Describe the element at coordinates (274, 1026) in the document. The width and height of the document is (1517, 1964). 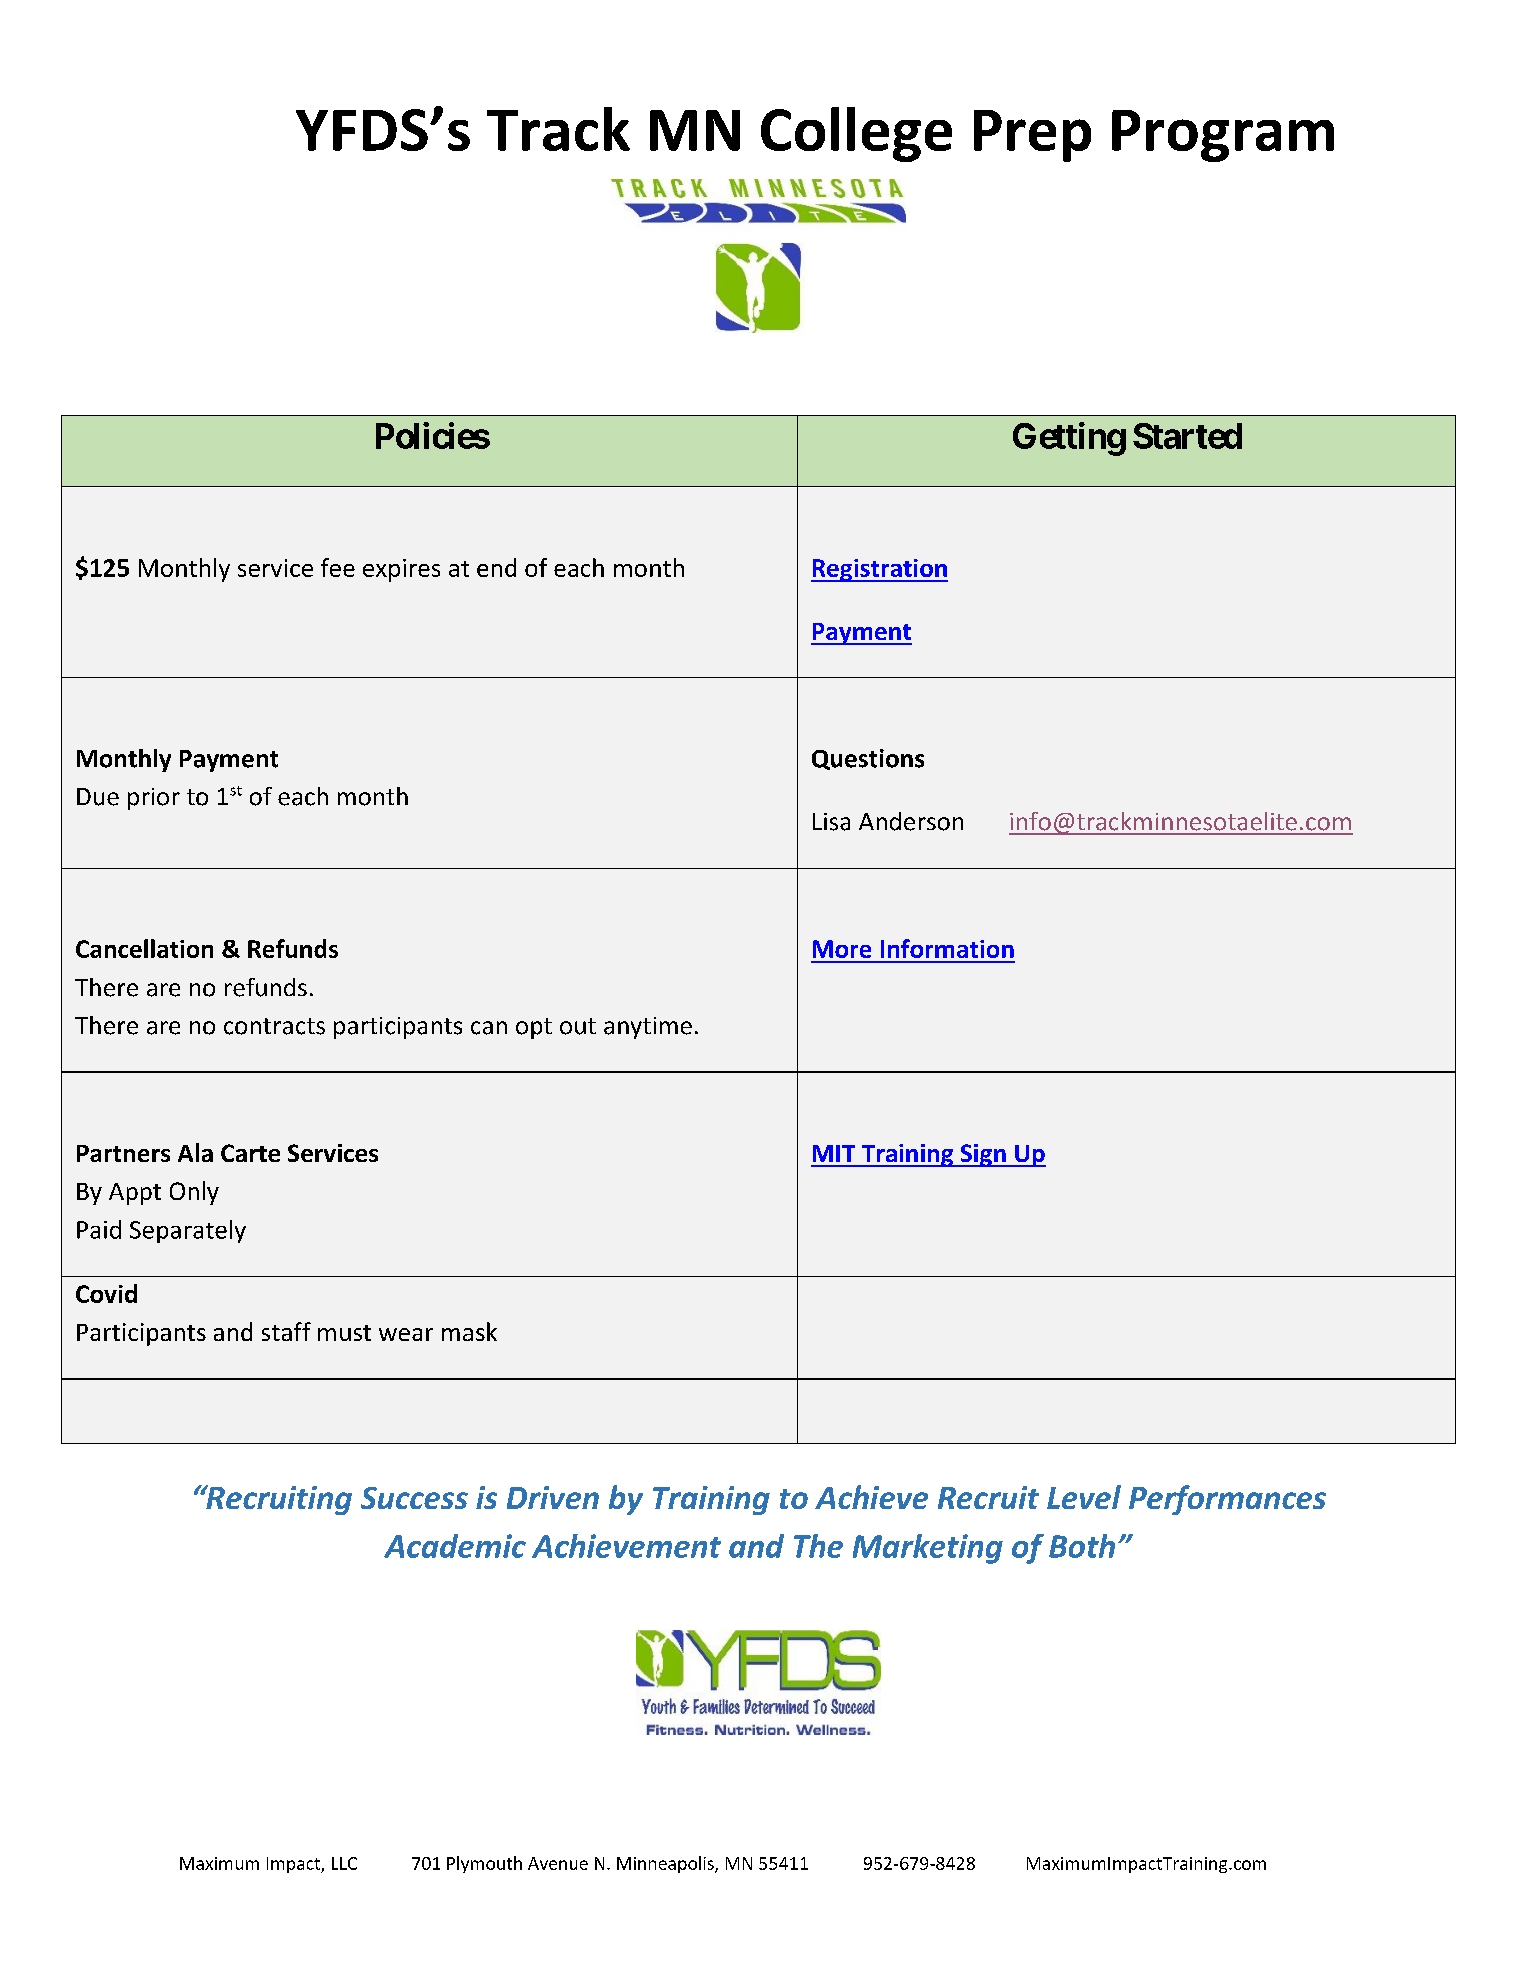
I see `contracts` at that location.
